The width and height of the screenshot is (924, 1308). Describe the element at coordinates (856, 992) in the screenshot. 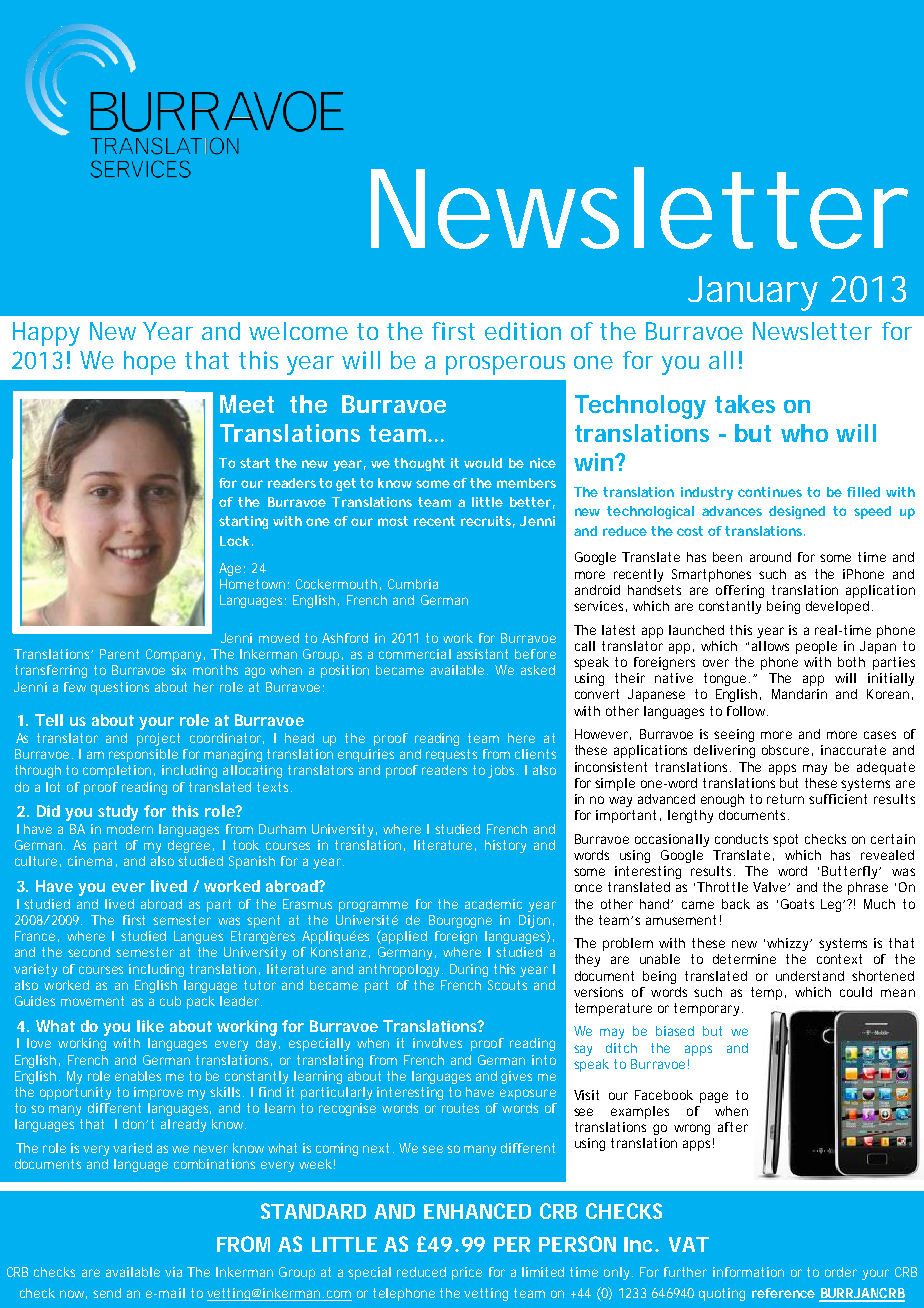

I see `could` at that location.
